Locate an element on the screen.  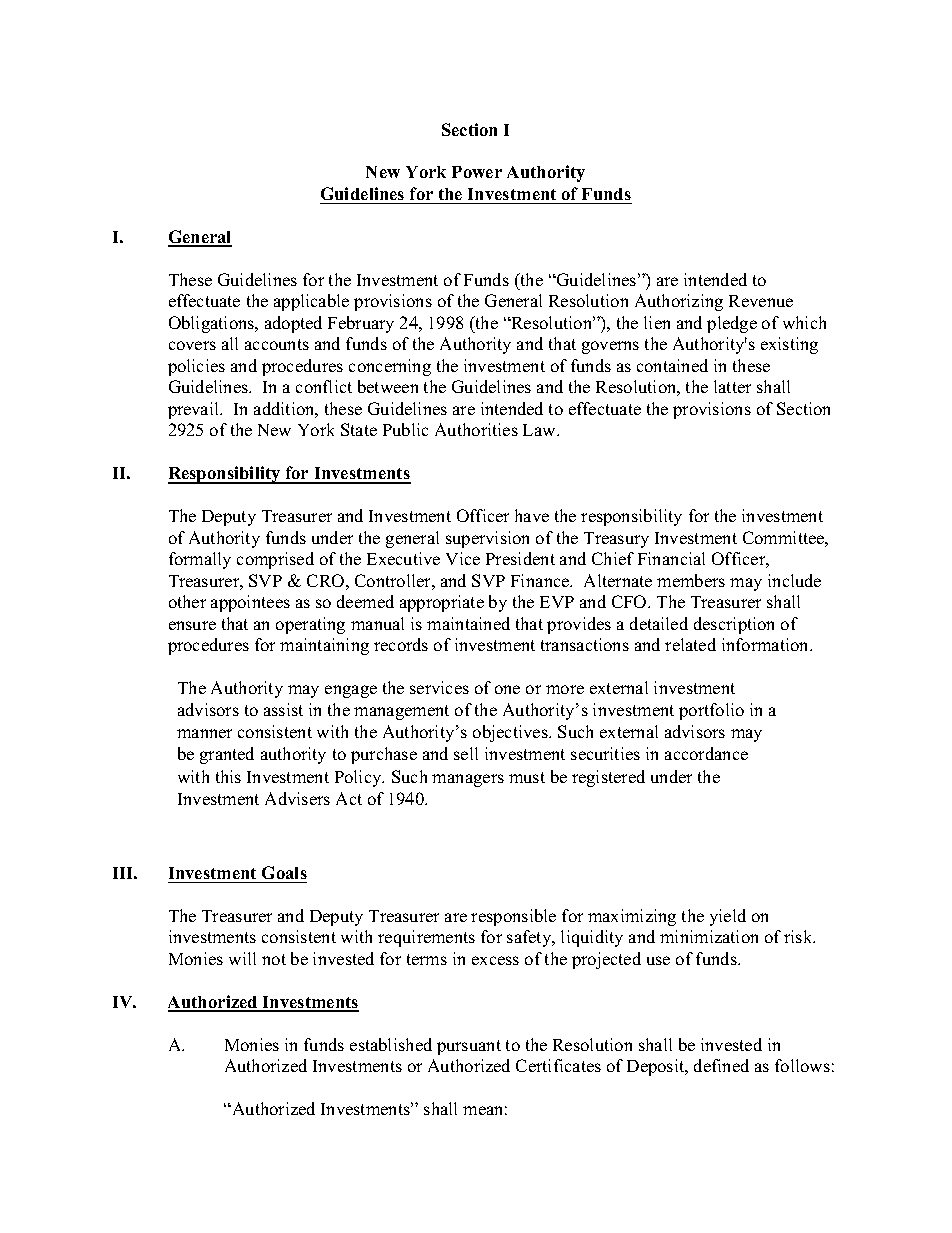
Authorities is located at coordinates (476, 429).
